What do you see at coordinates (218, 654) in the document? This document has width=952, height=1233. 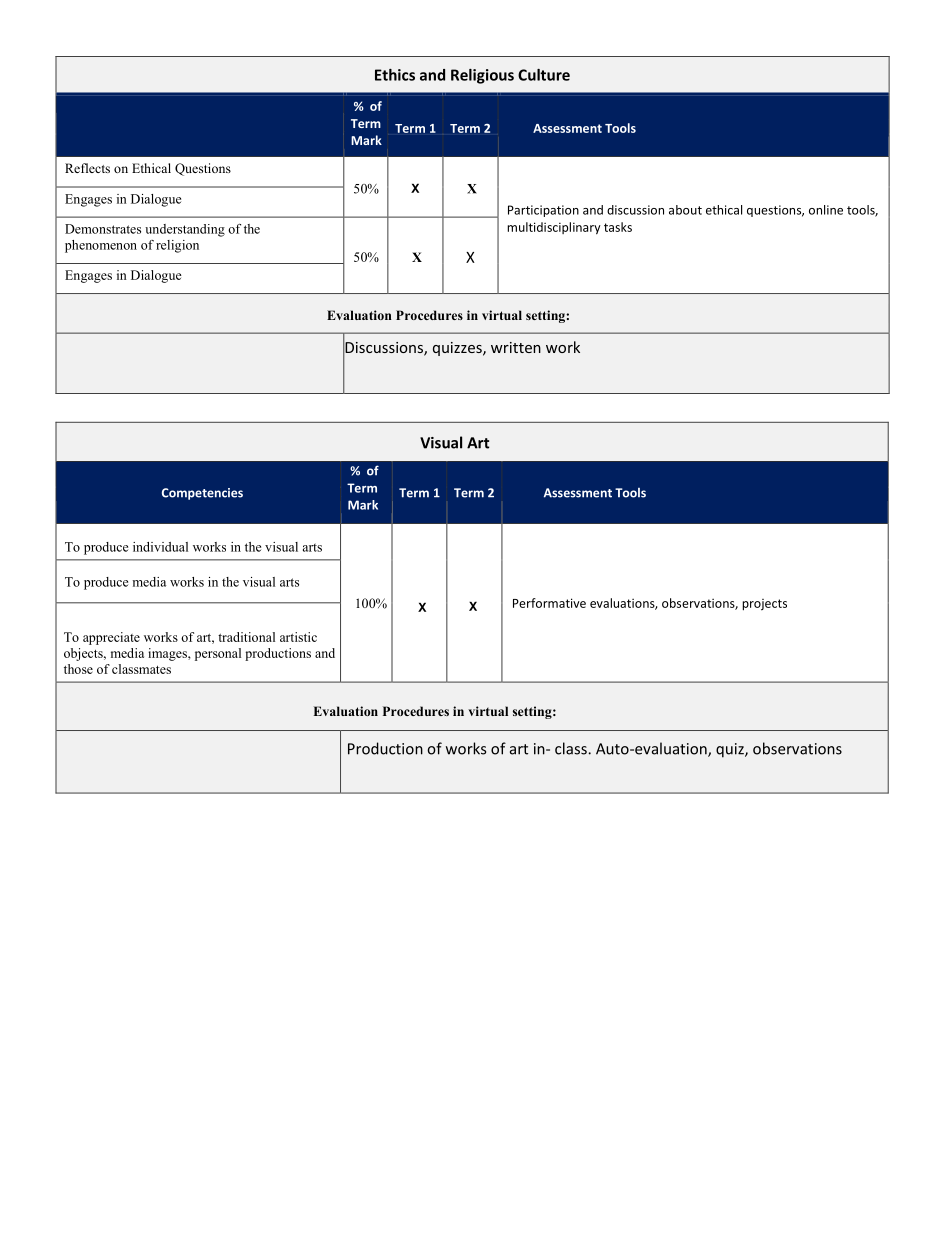 I see `personal` at bounding box center [218, 654].
